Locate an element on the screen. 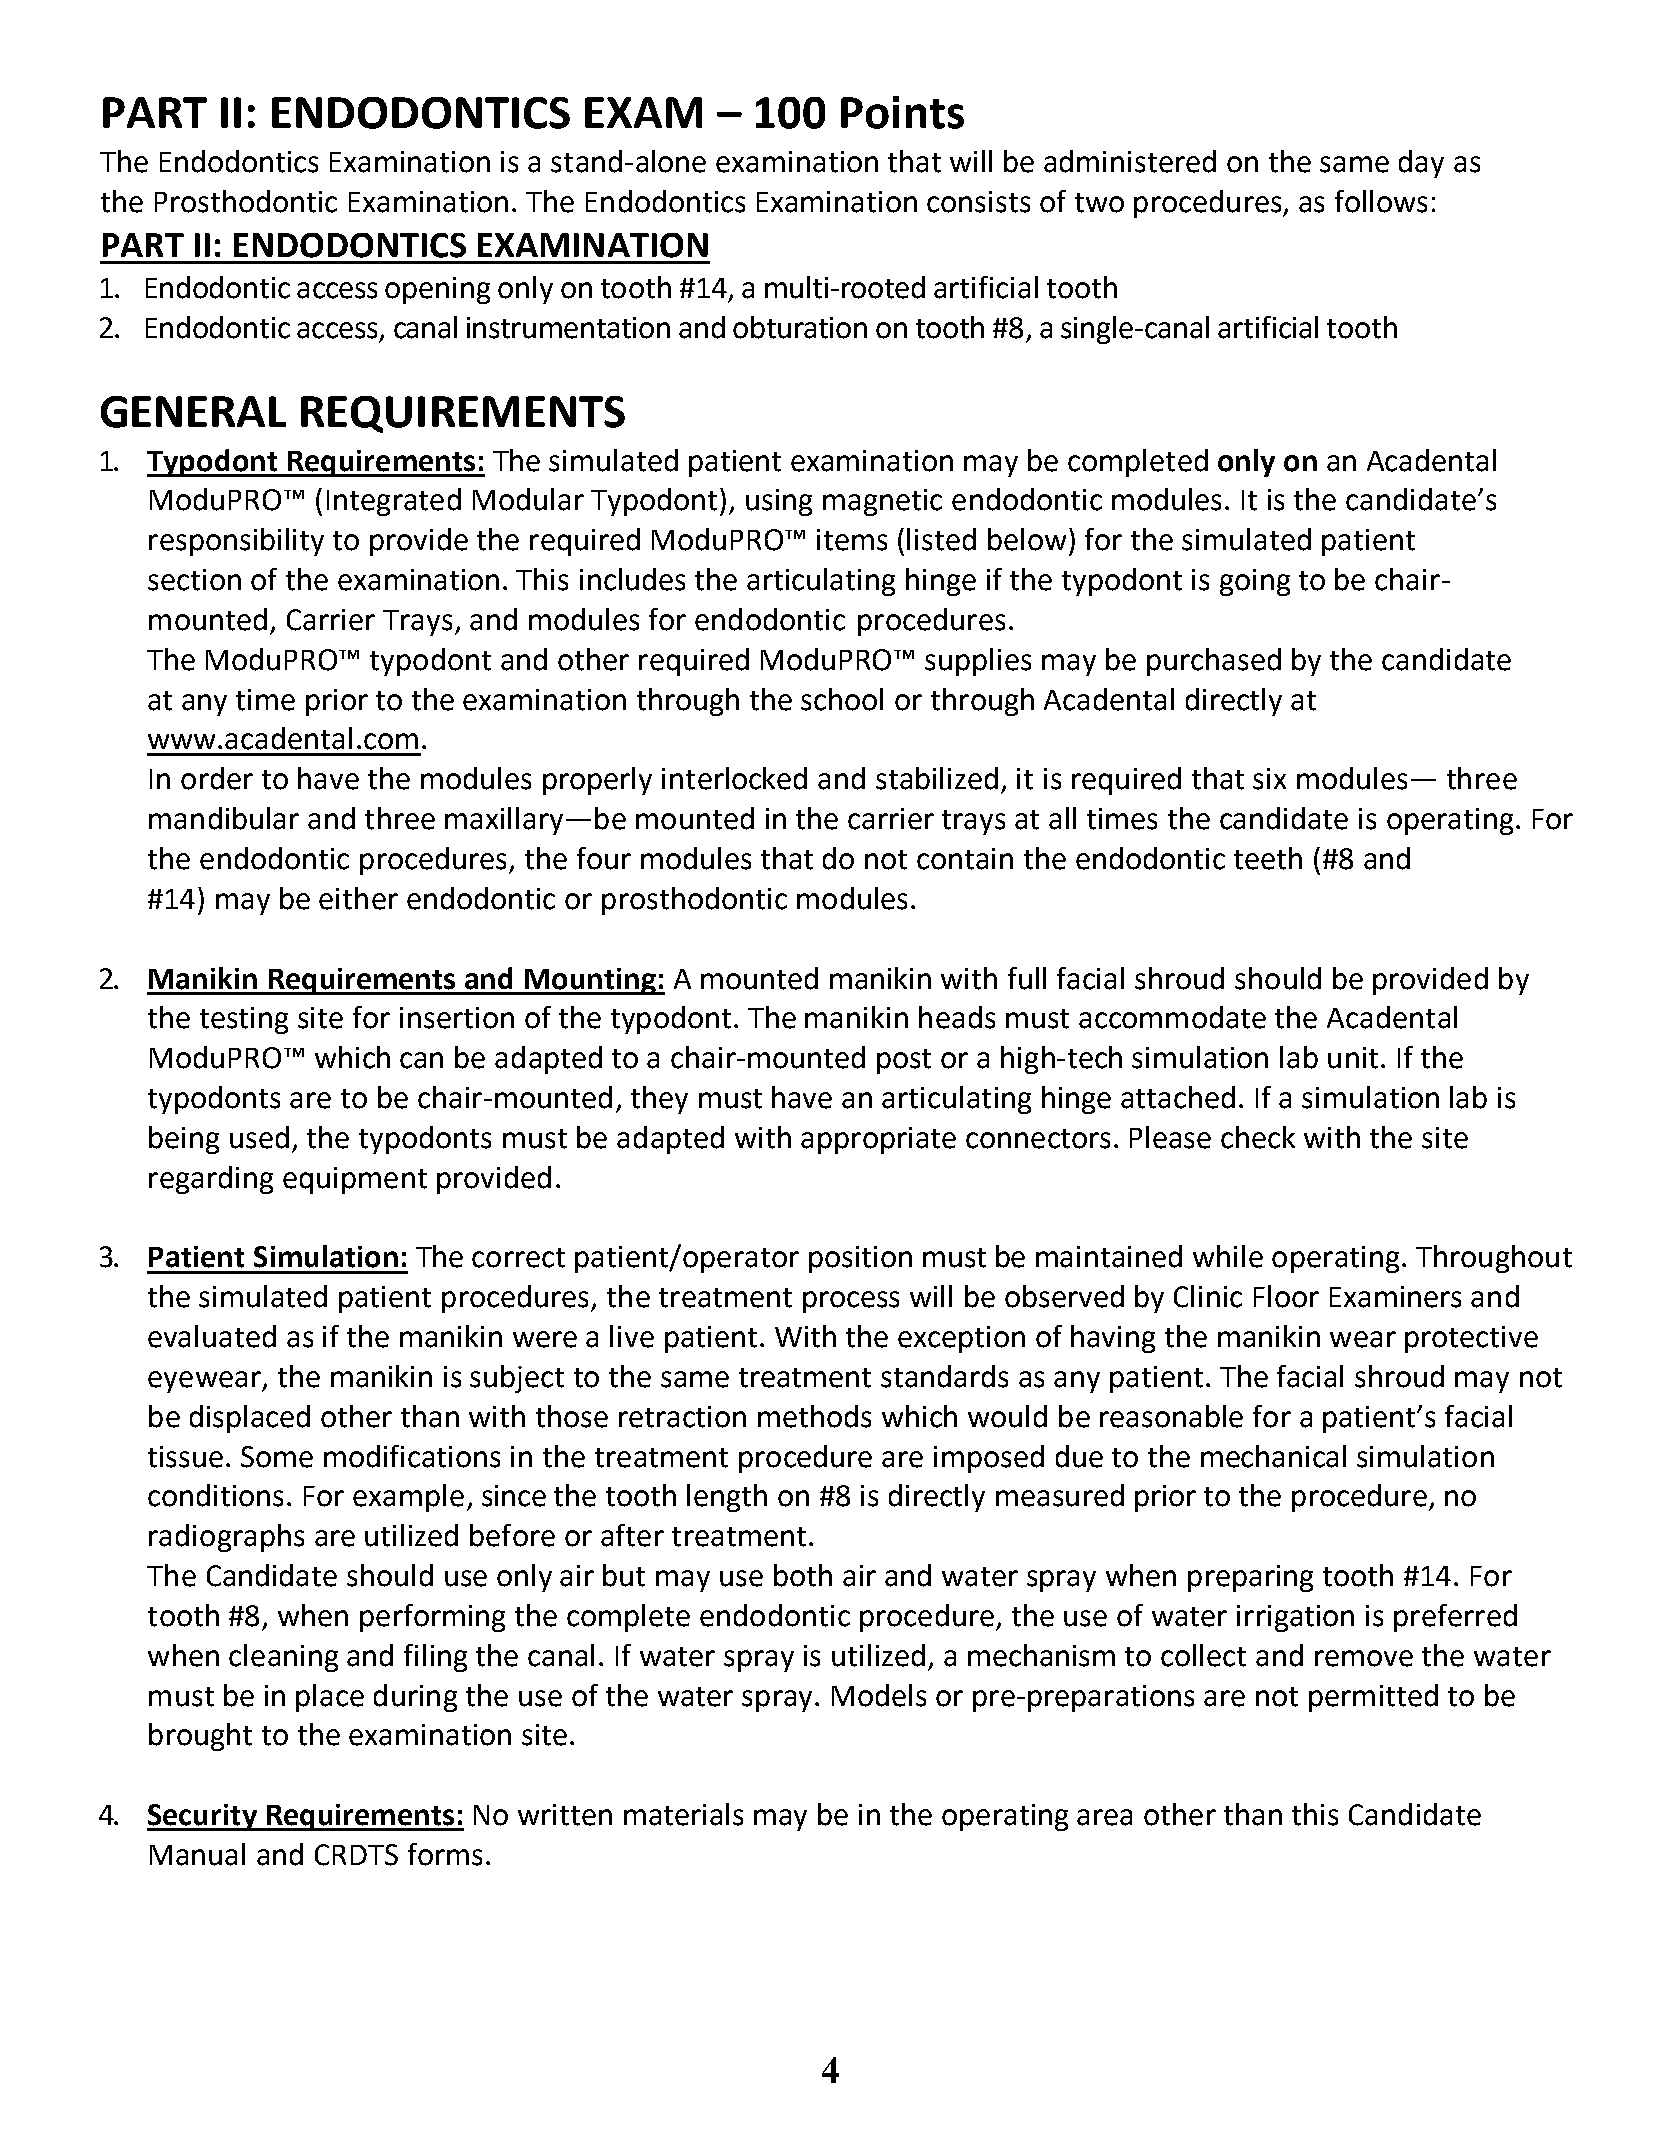 Image resolution: width=1664 pixels, height=2154 pixels. testing is located at coordinates (244, 1020).
